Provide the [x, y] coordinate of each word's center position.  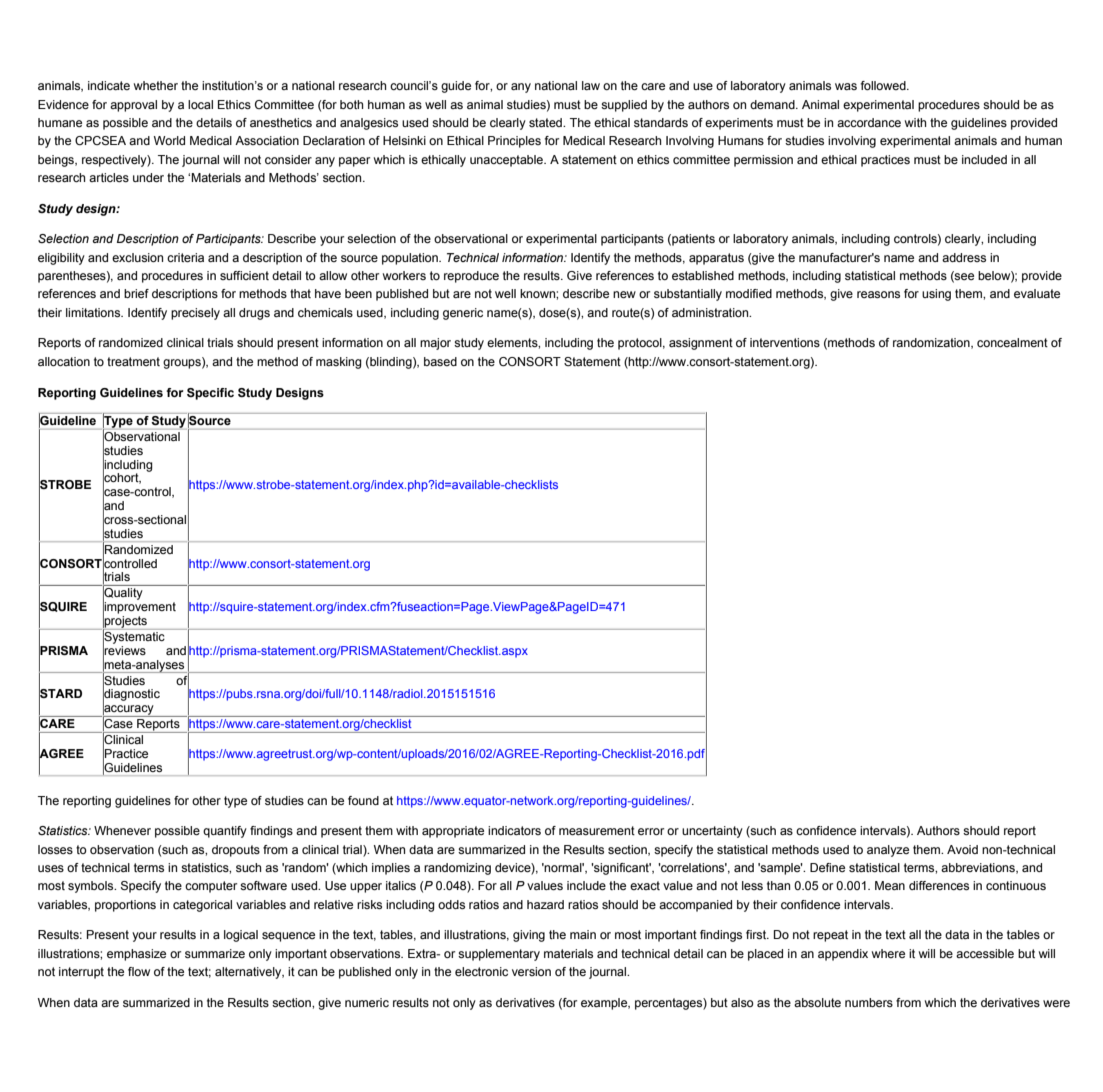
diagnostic [131, 695]
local [200, 104]
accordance [869, 122]
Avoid [962, 849]
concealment [1012, 342]
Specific [210, 394]
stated [546, 122]
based [440, 361]
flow [139, 971]
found [363, 800]
